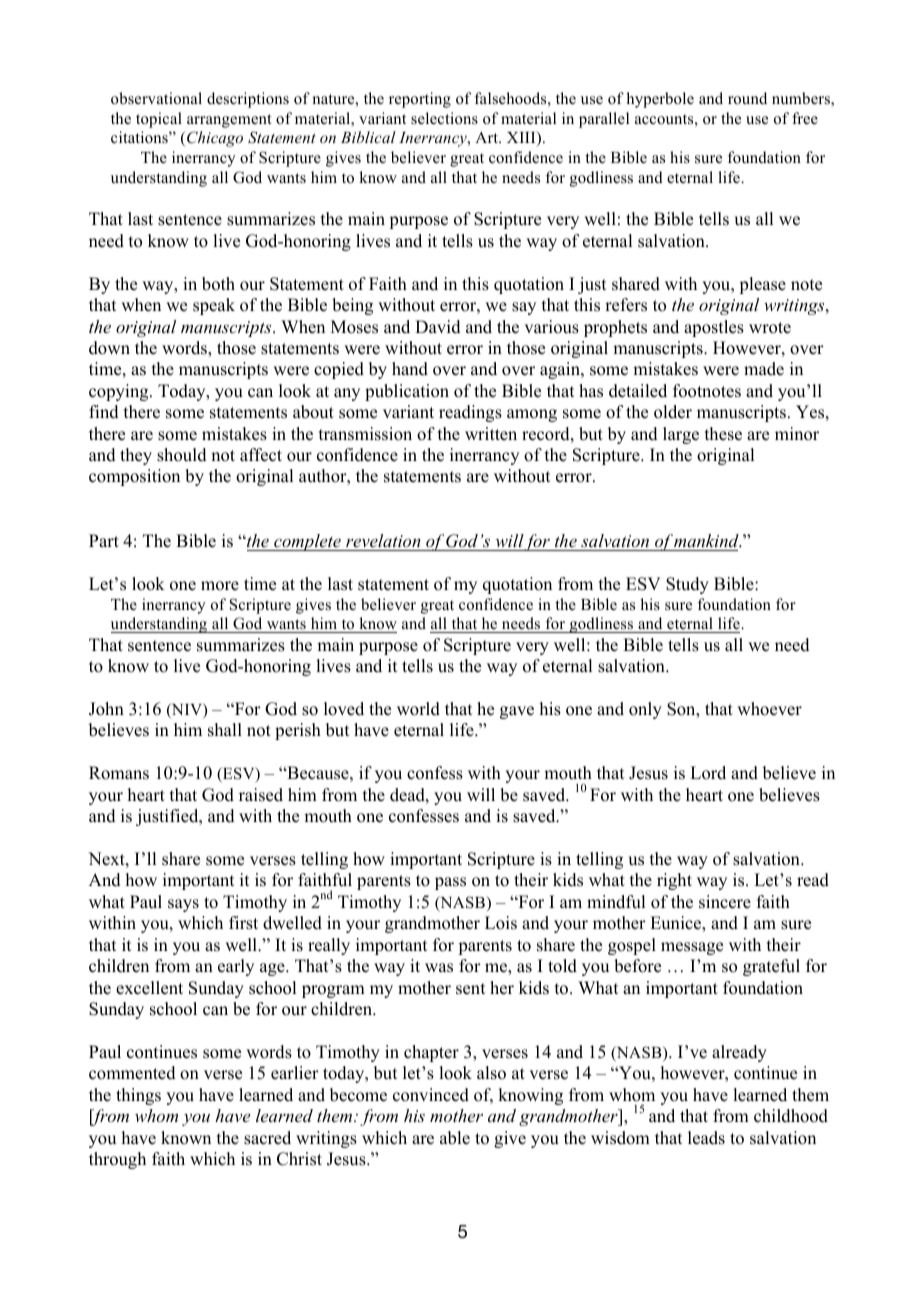 The width and height of the page is (924, 1308). Describe the element at coordinates (455, 1138) in the page. I see `able` at that location.
